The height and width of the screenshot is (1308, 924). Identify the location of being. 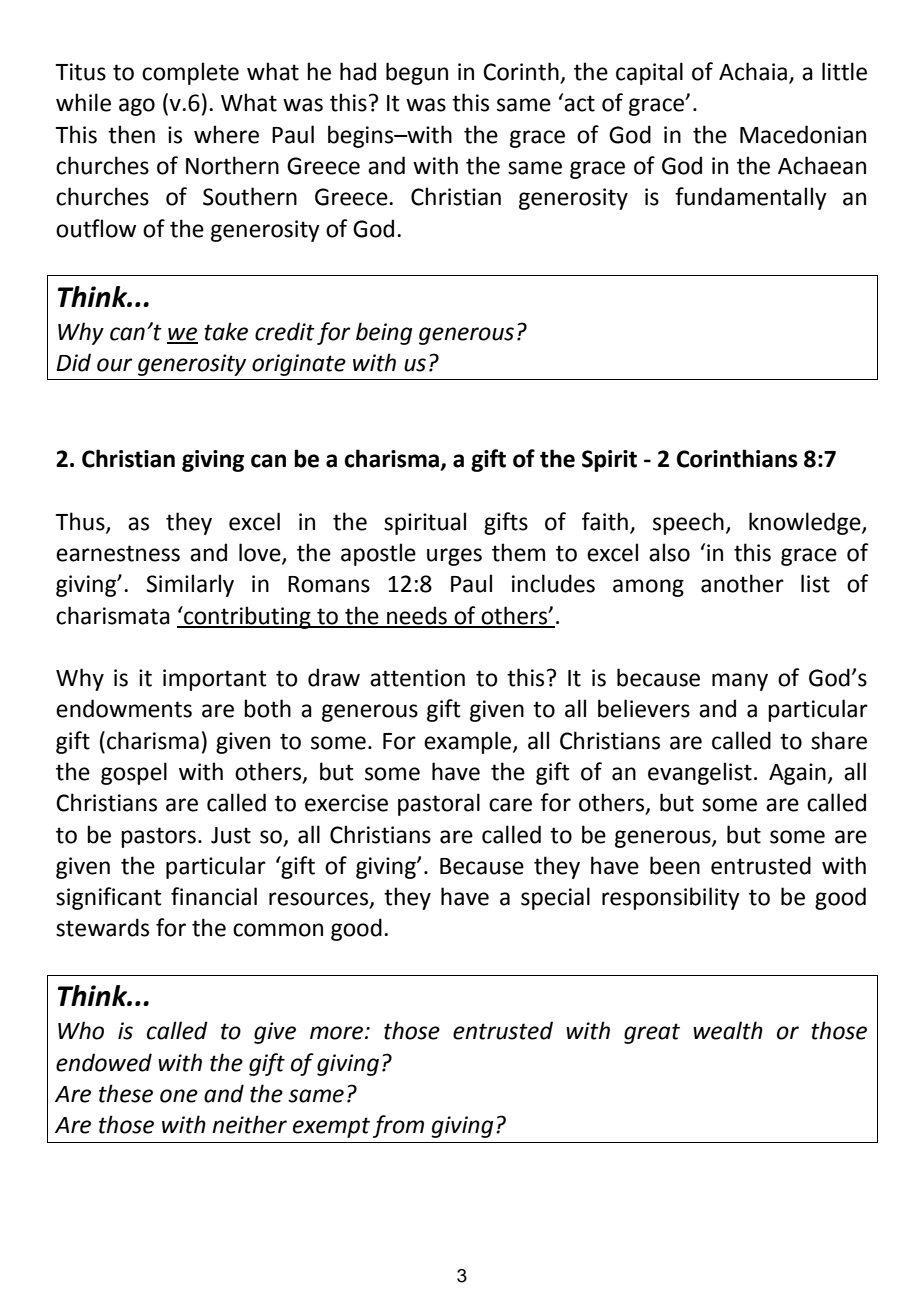
(384, 333).
